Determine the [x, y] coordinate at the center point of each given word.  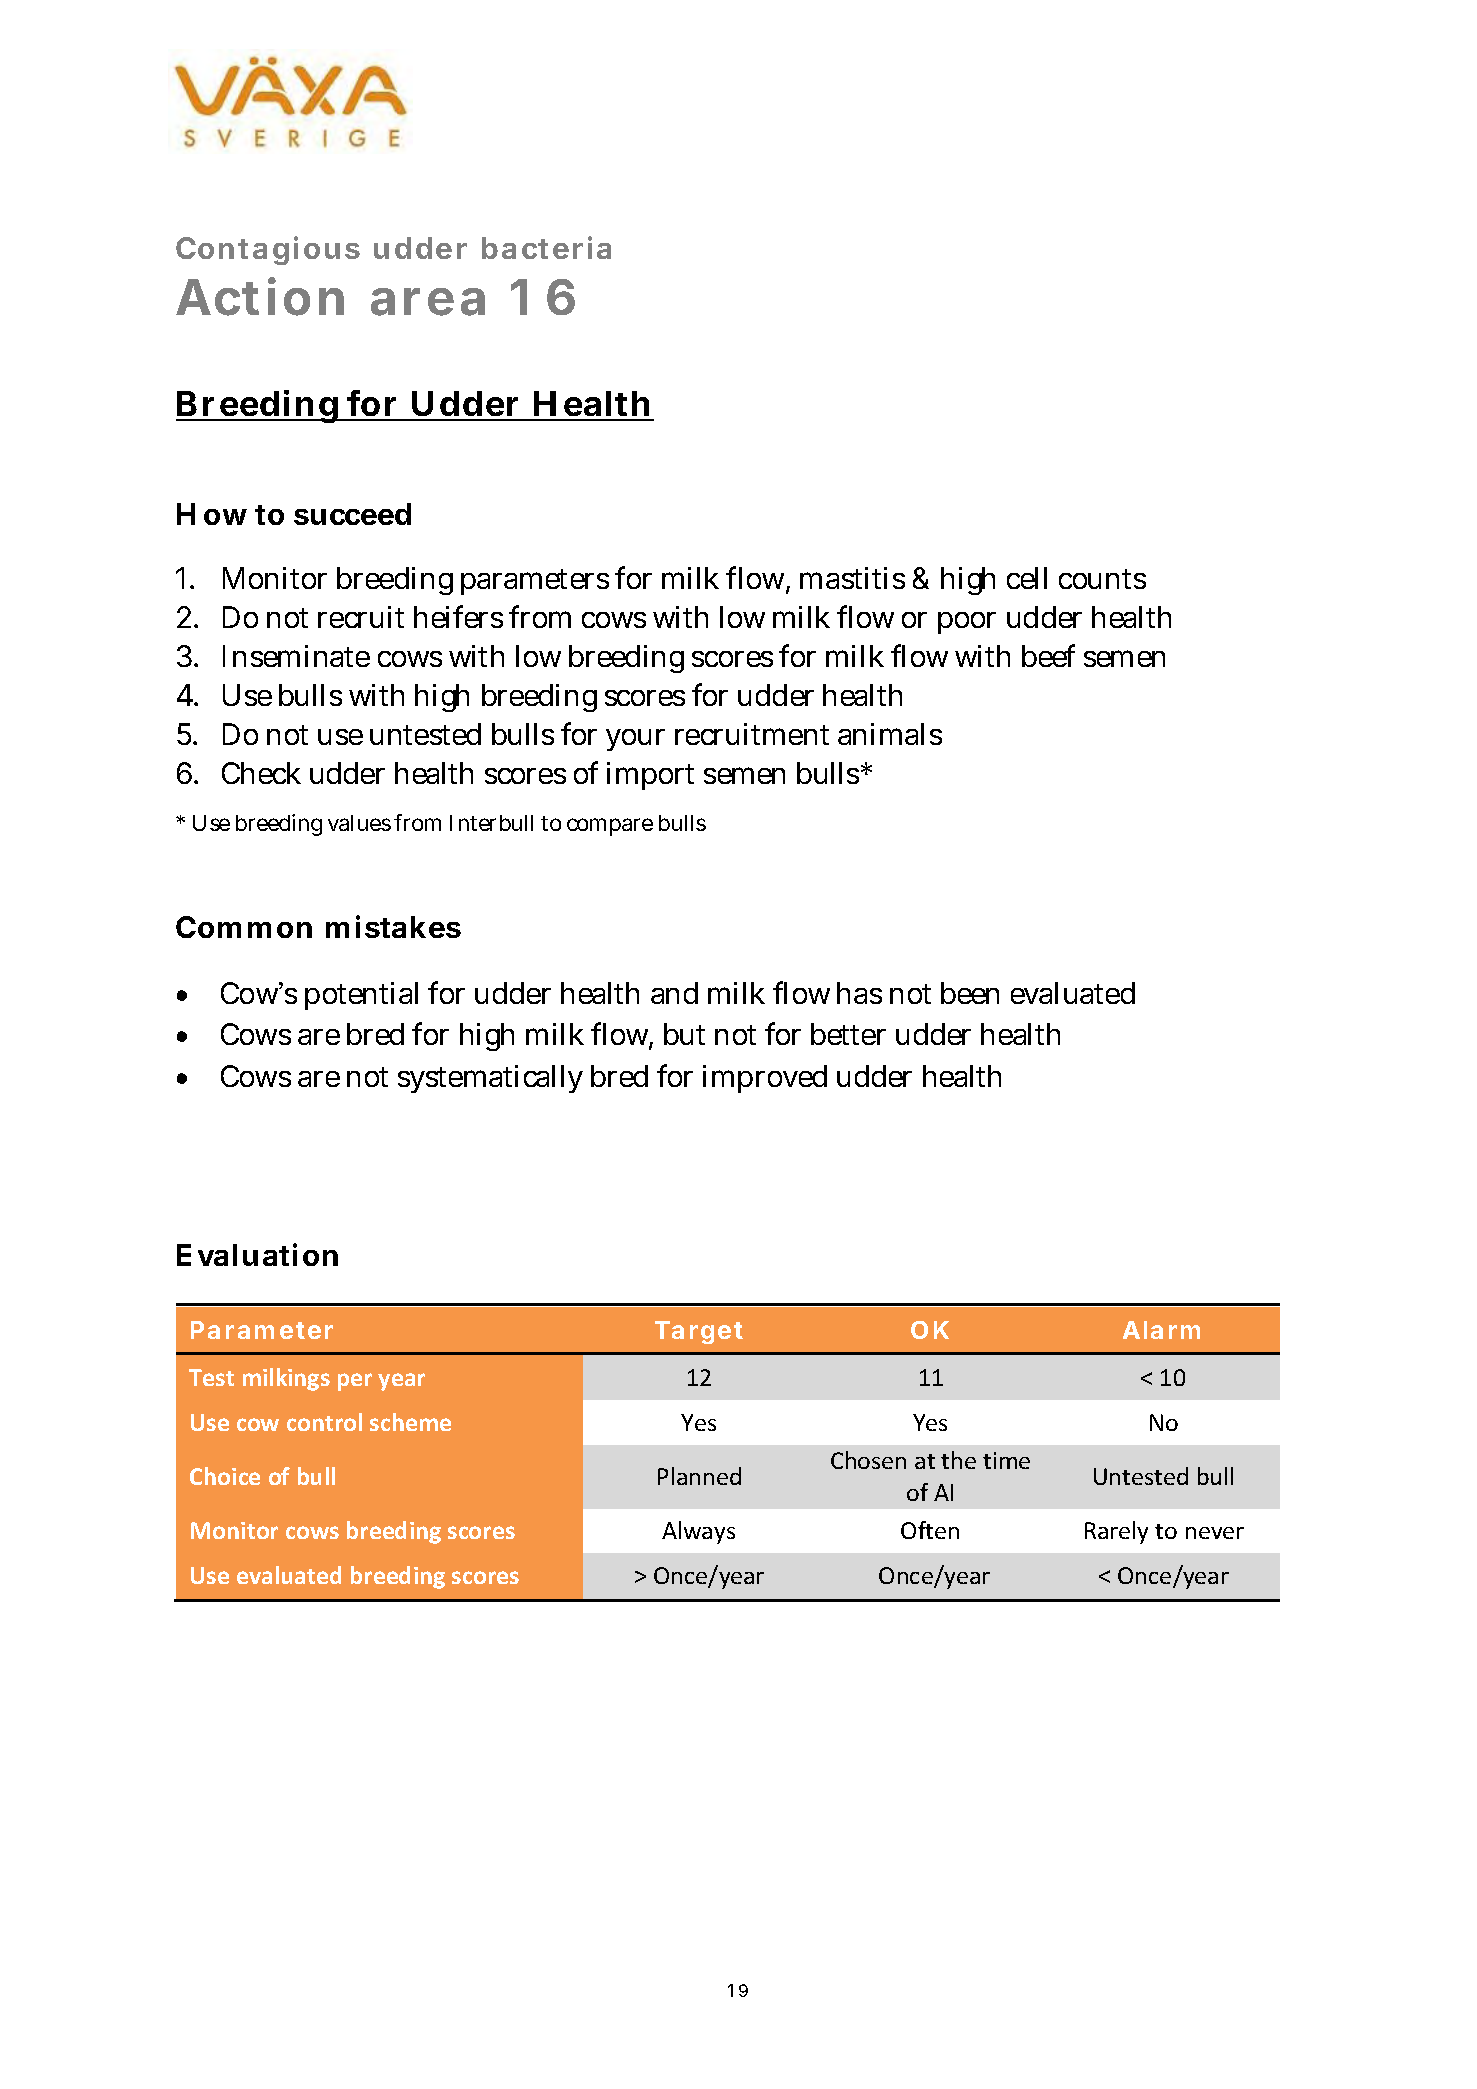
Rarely [1116, 1532]
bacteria [546, 247]
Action [260, 296]
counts [1102, 579]
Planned [699, 1476]
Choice [225, 1476]
